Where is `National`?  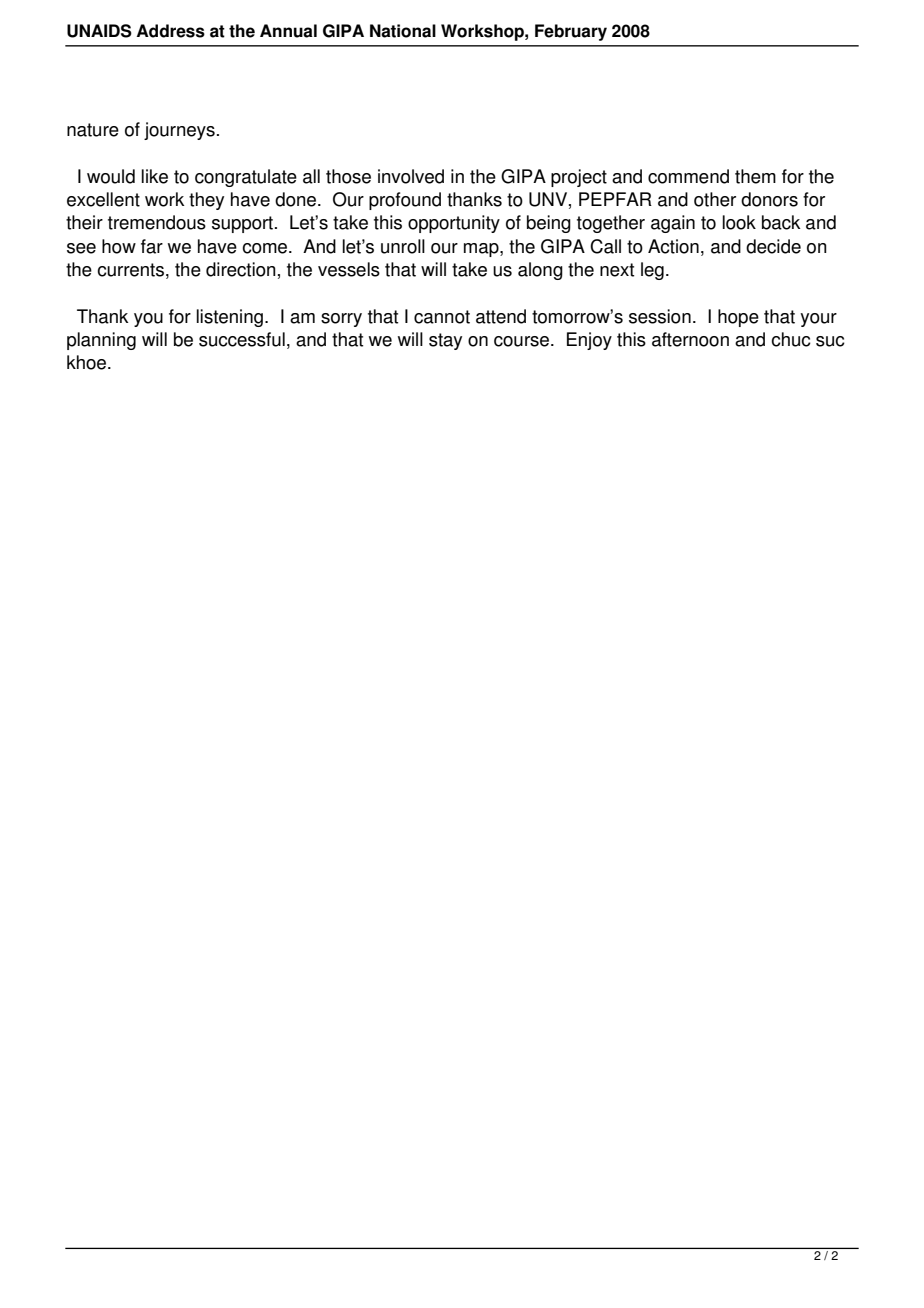 National is located at coordinates (403, 31).
